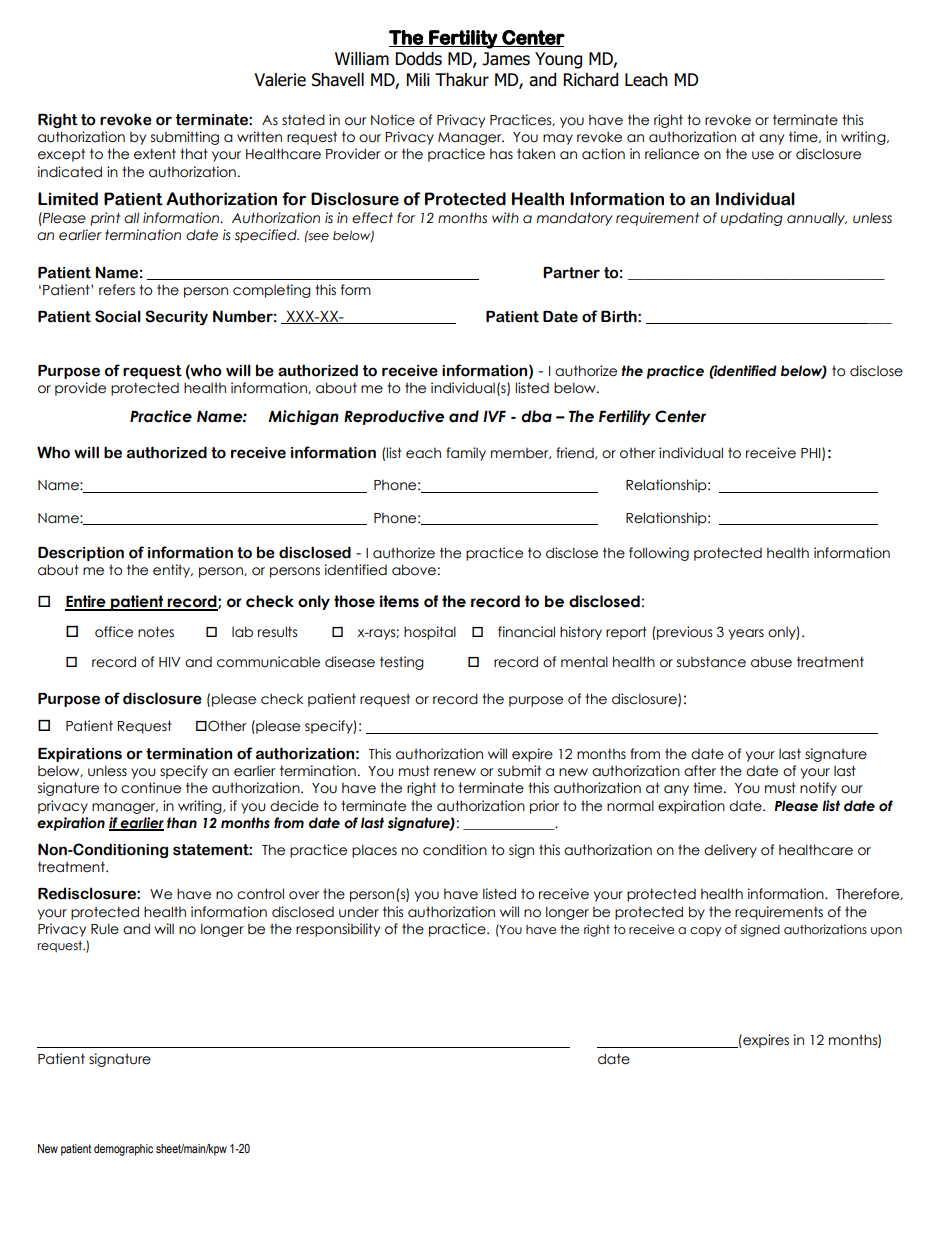  Describe the element at coordinates (462, 80) in the page. I see `Thakur` at that location.
